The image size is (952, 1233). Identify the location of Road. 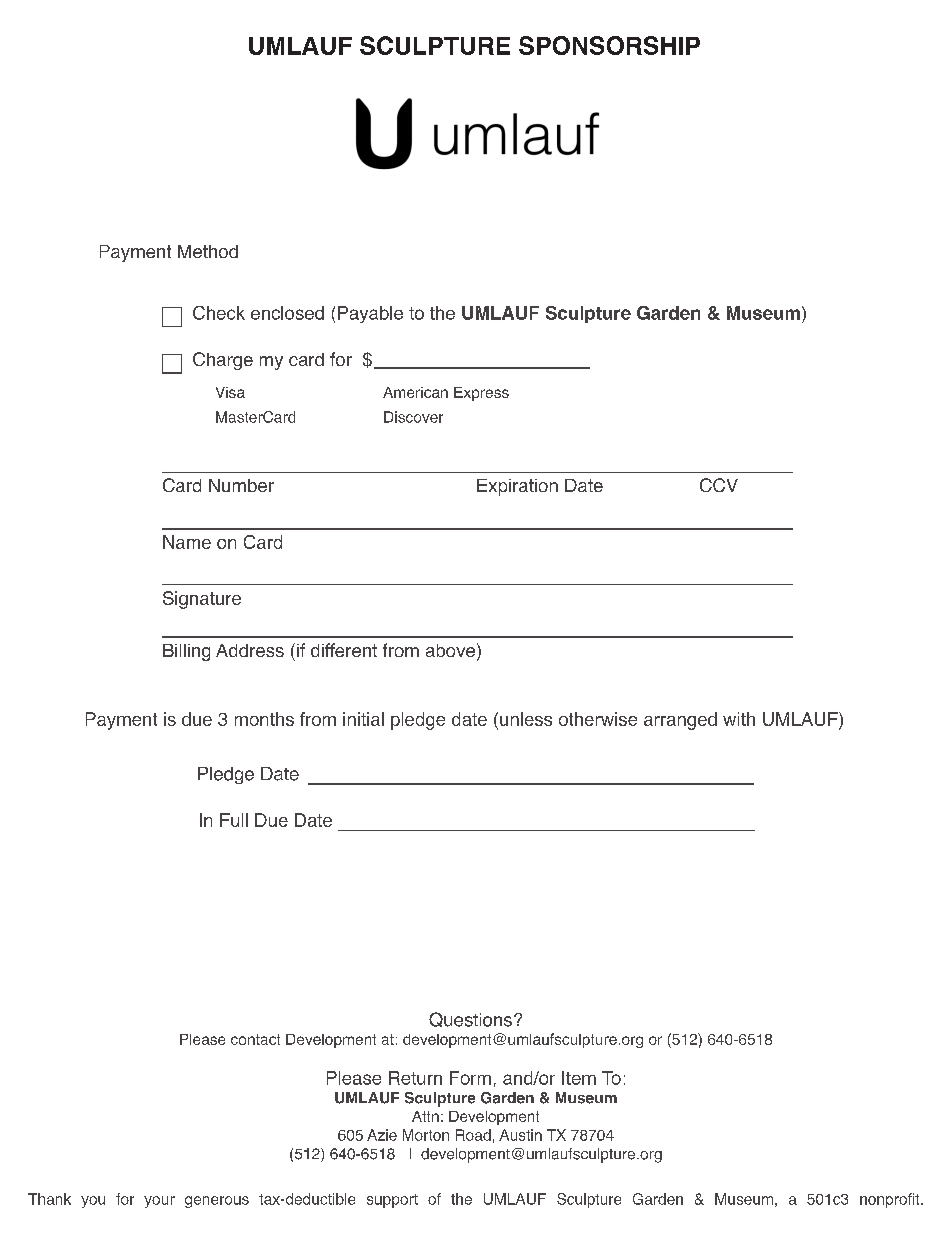
(473, 1135).
